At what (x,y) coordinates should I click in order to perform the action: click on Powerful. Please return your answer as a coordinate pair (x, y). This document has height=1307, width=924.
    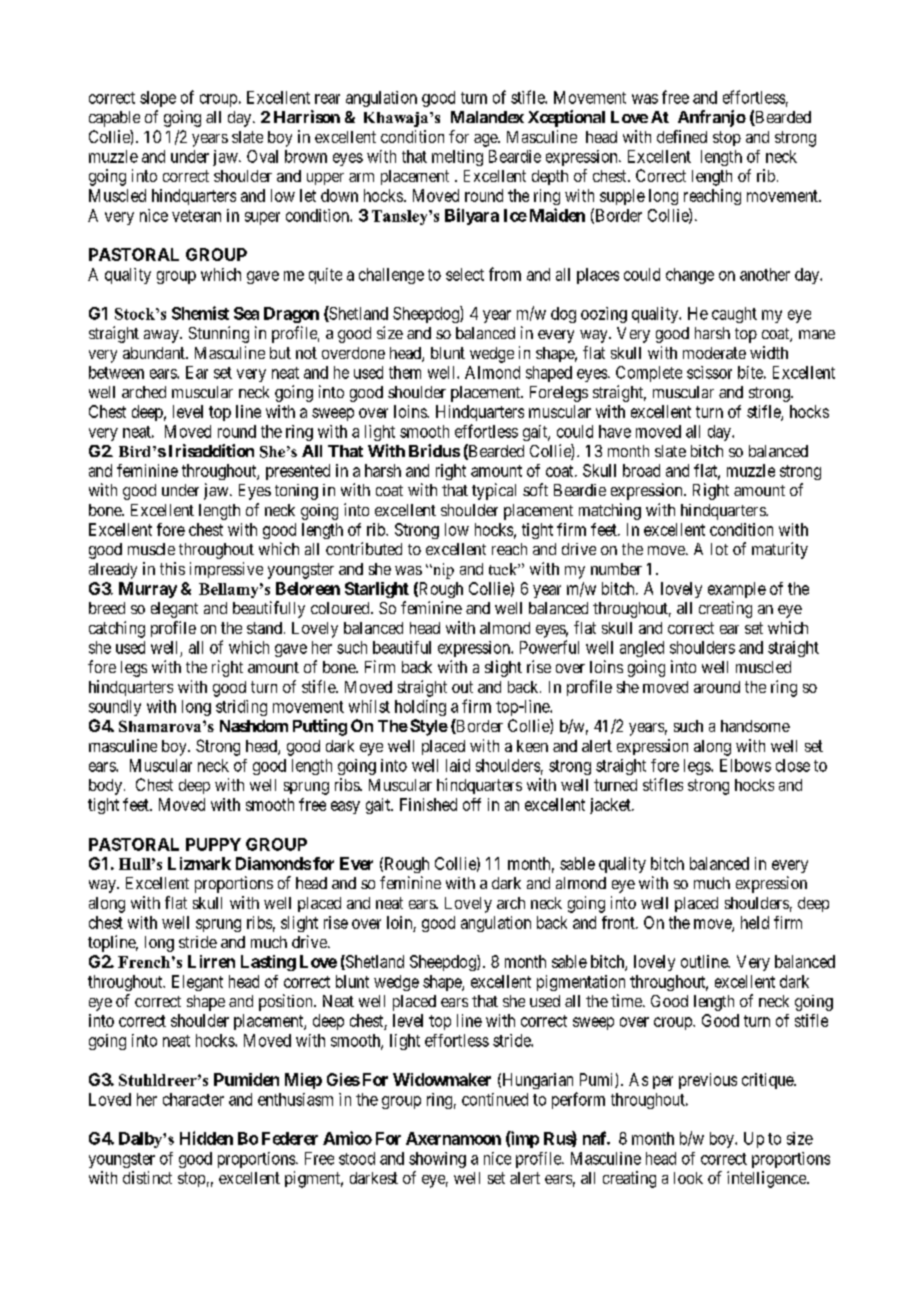
    Looking at the image, I should click on (549, 647).
